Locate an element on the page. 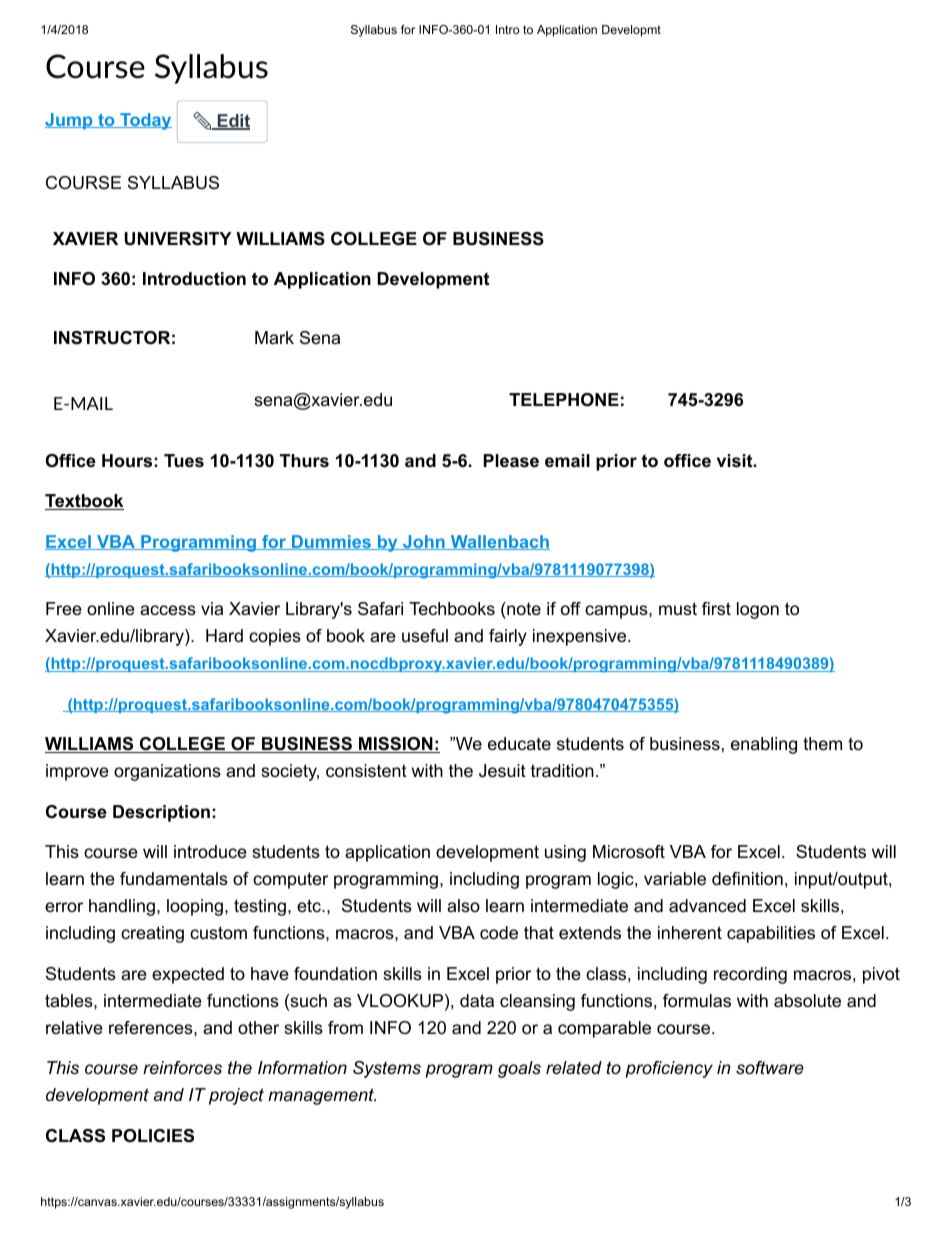 This image has width=952, height=1233. TELEPHONE is located at coordinates (564, 400).
